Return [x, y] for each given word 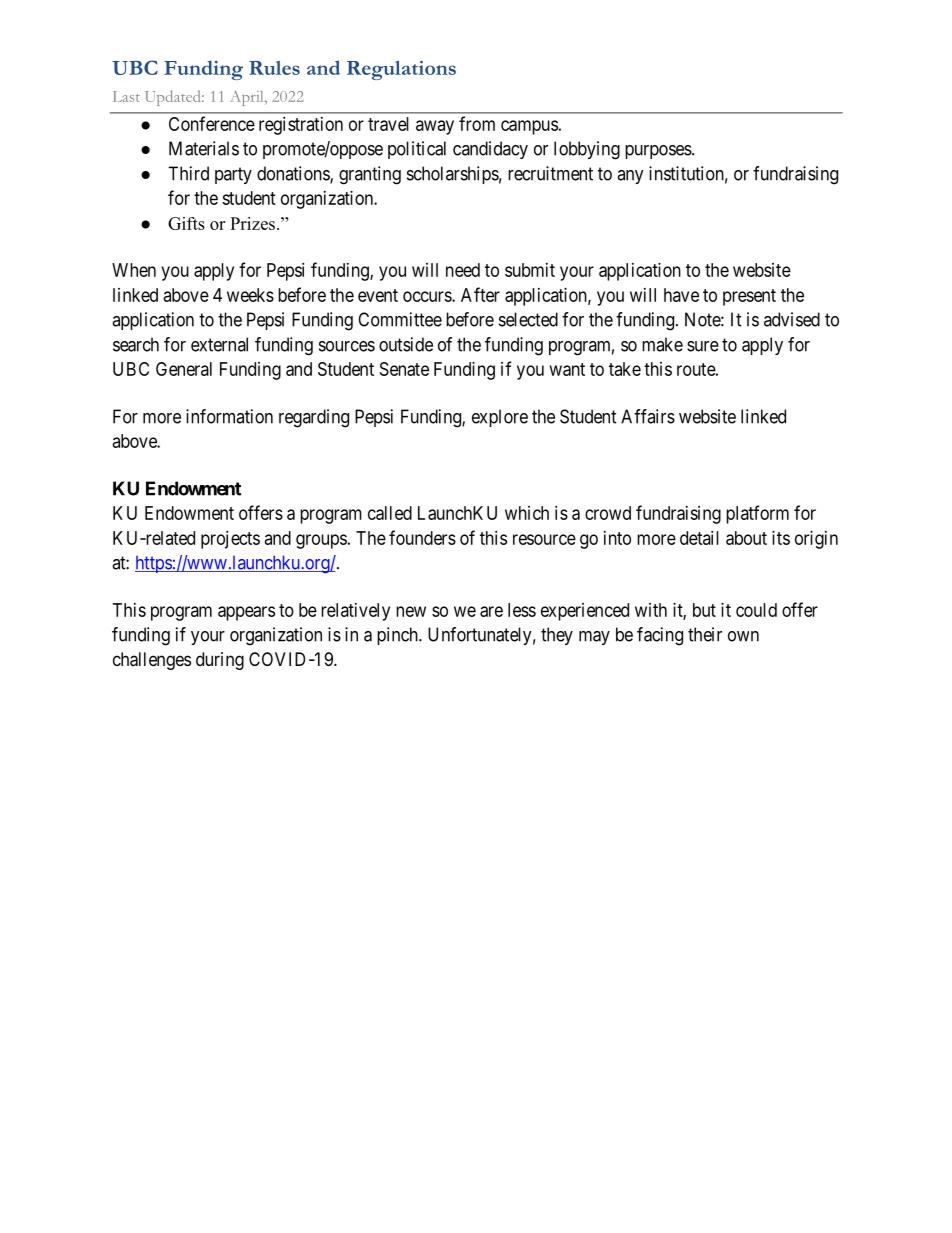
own [743, 636]
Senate [404, 369]
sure [703, 346]
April [248, 98]
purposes [658, 152]
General [184, 369]
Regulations [401, 70]
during [220, 661]
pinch [398, 636]
